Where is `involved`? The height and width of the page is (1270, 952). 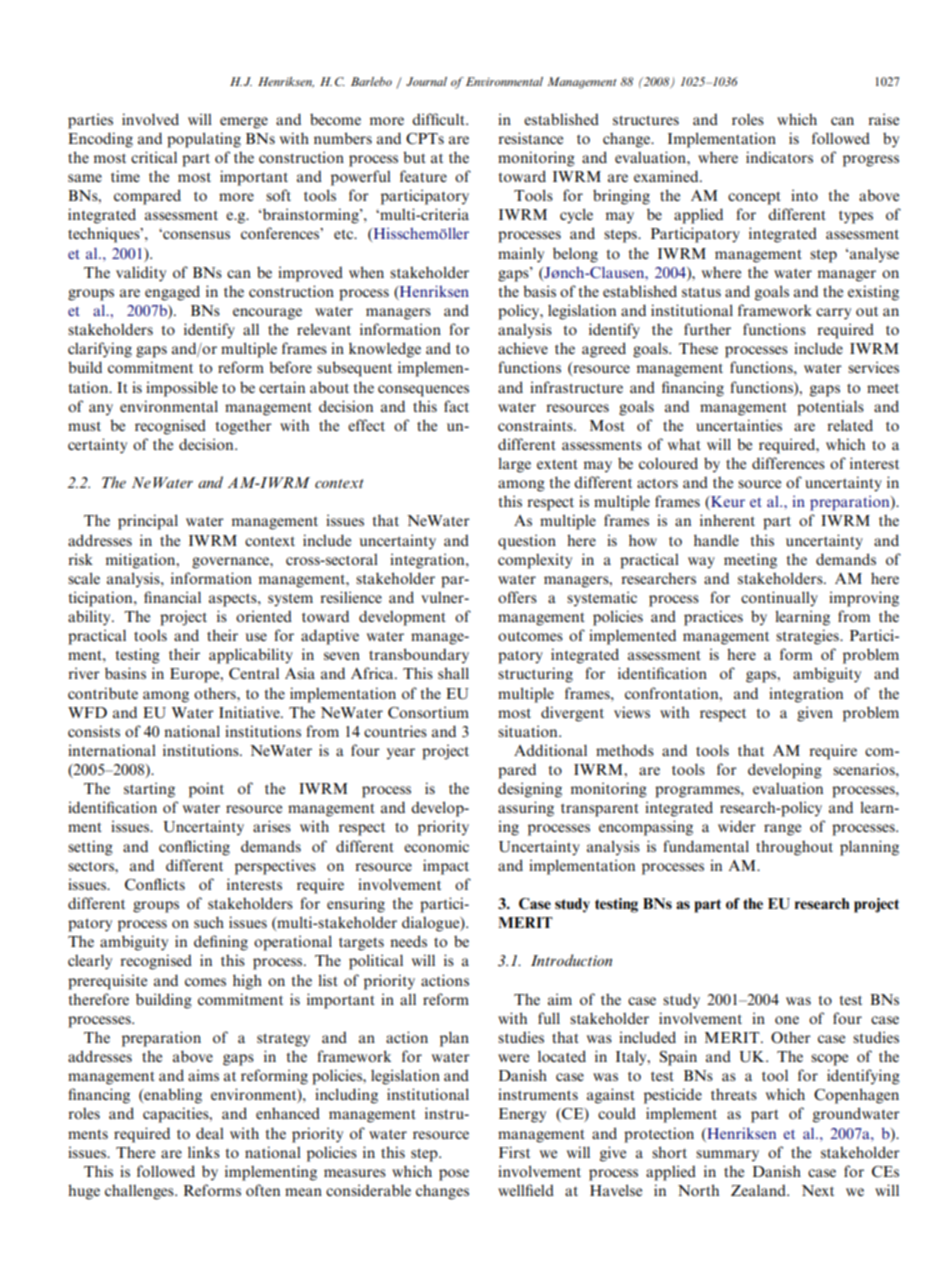
involved is located at coordinates (150, 119).
